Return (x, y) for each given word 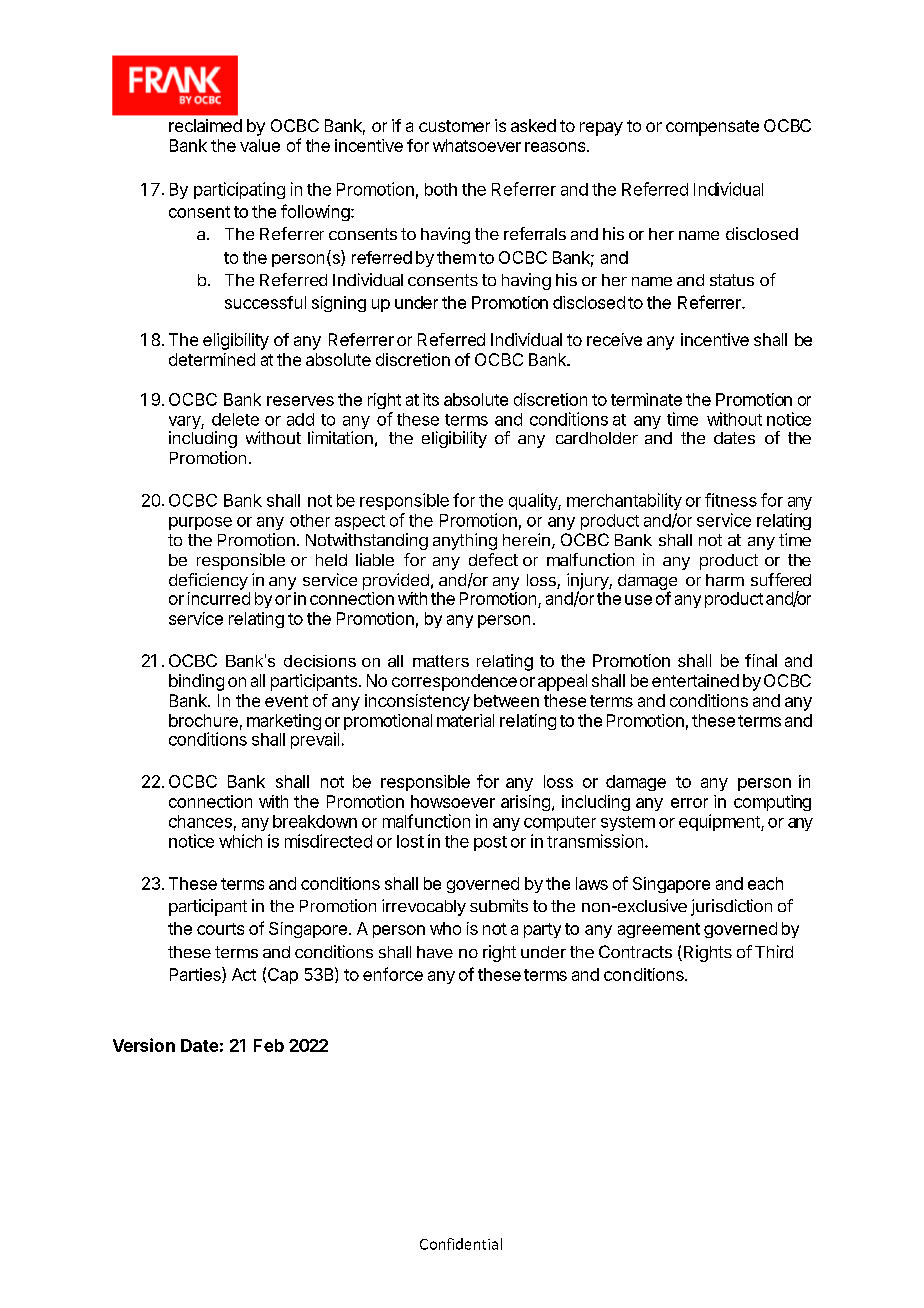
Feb (269, 1045)
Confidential (461, 1244)
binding (196, 682)
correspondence (454, 682)
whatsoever (477, 145)
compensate (712, 128)
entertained (695, 680)
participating (239, 190)
